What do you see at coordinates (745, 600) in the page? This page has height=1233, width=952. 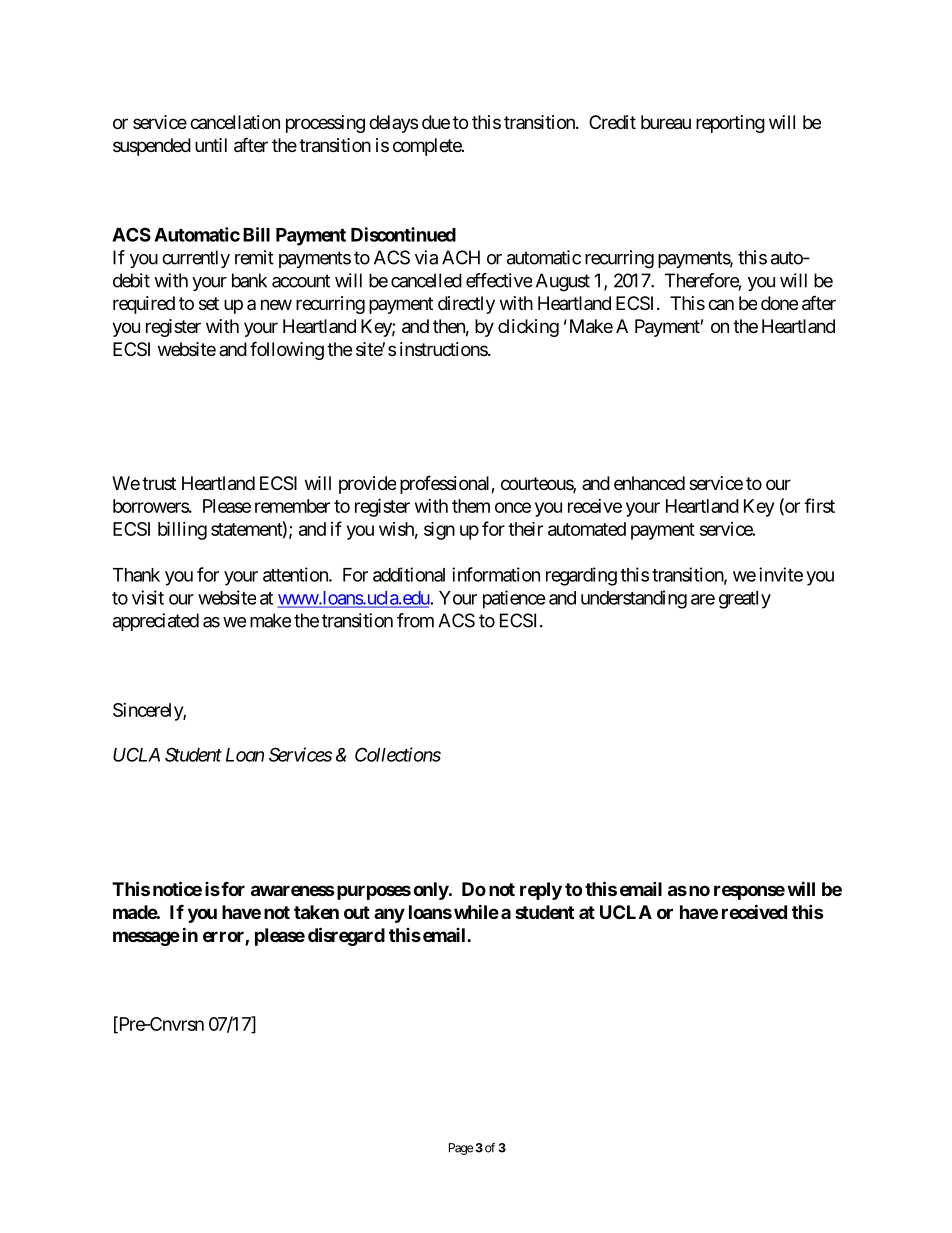 I see `greatly` at bounding box center [745, 600].
